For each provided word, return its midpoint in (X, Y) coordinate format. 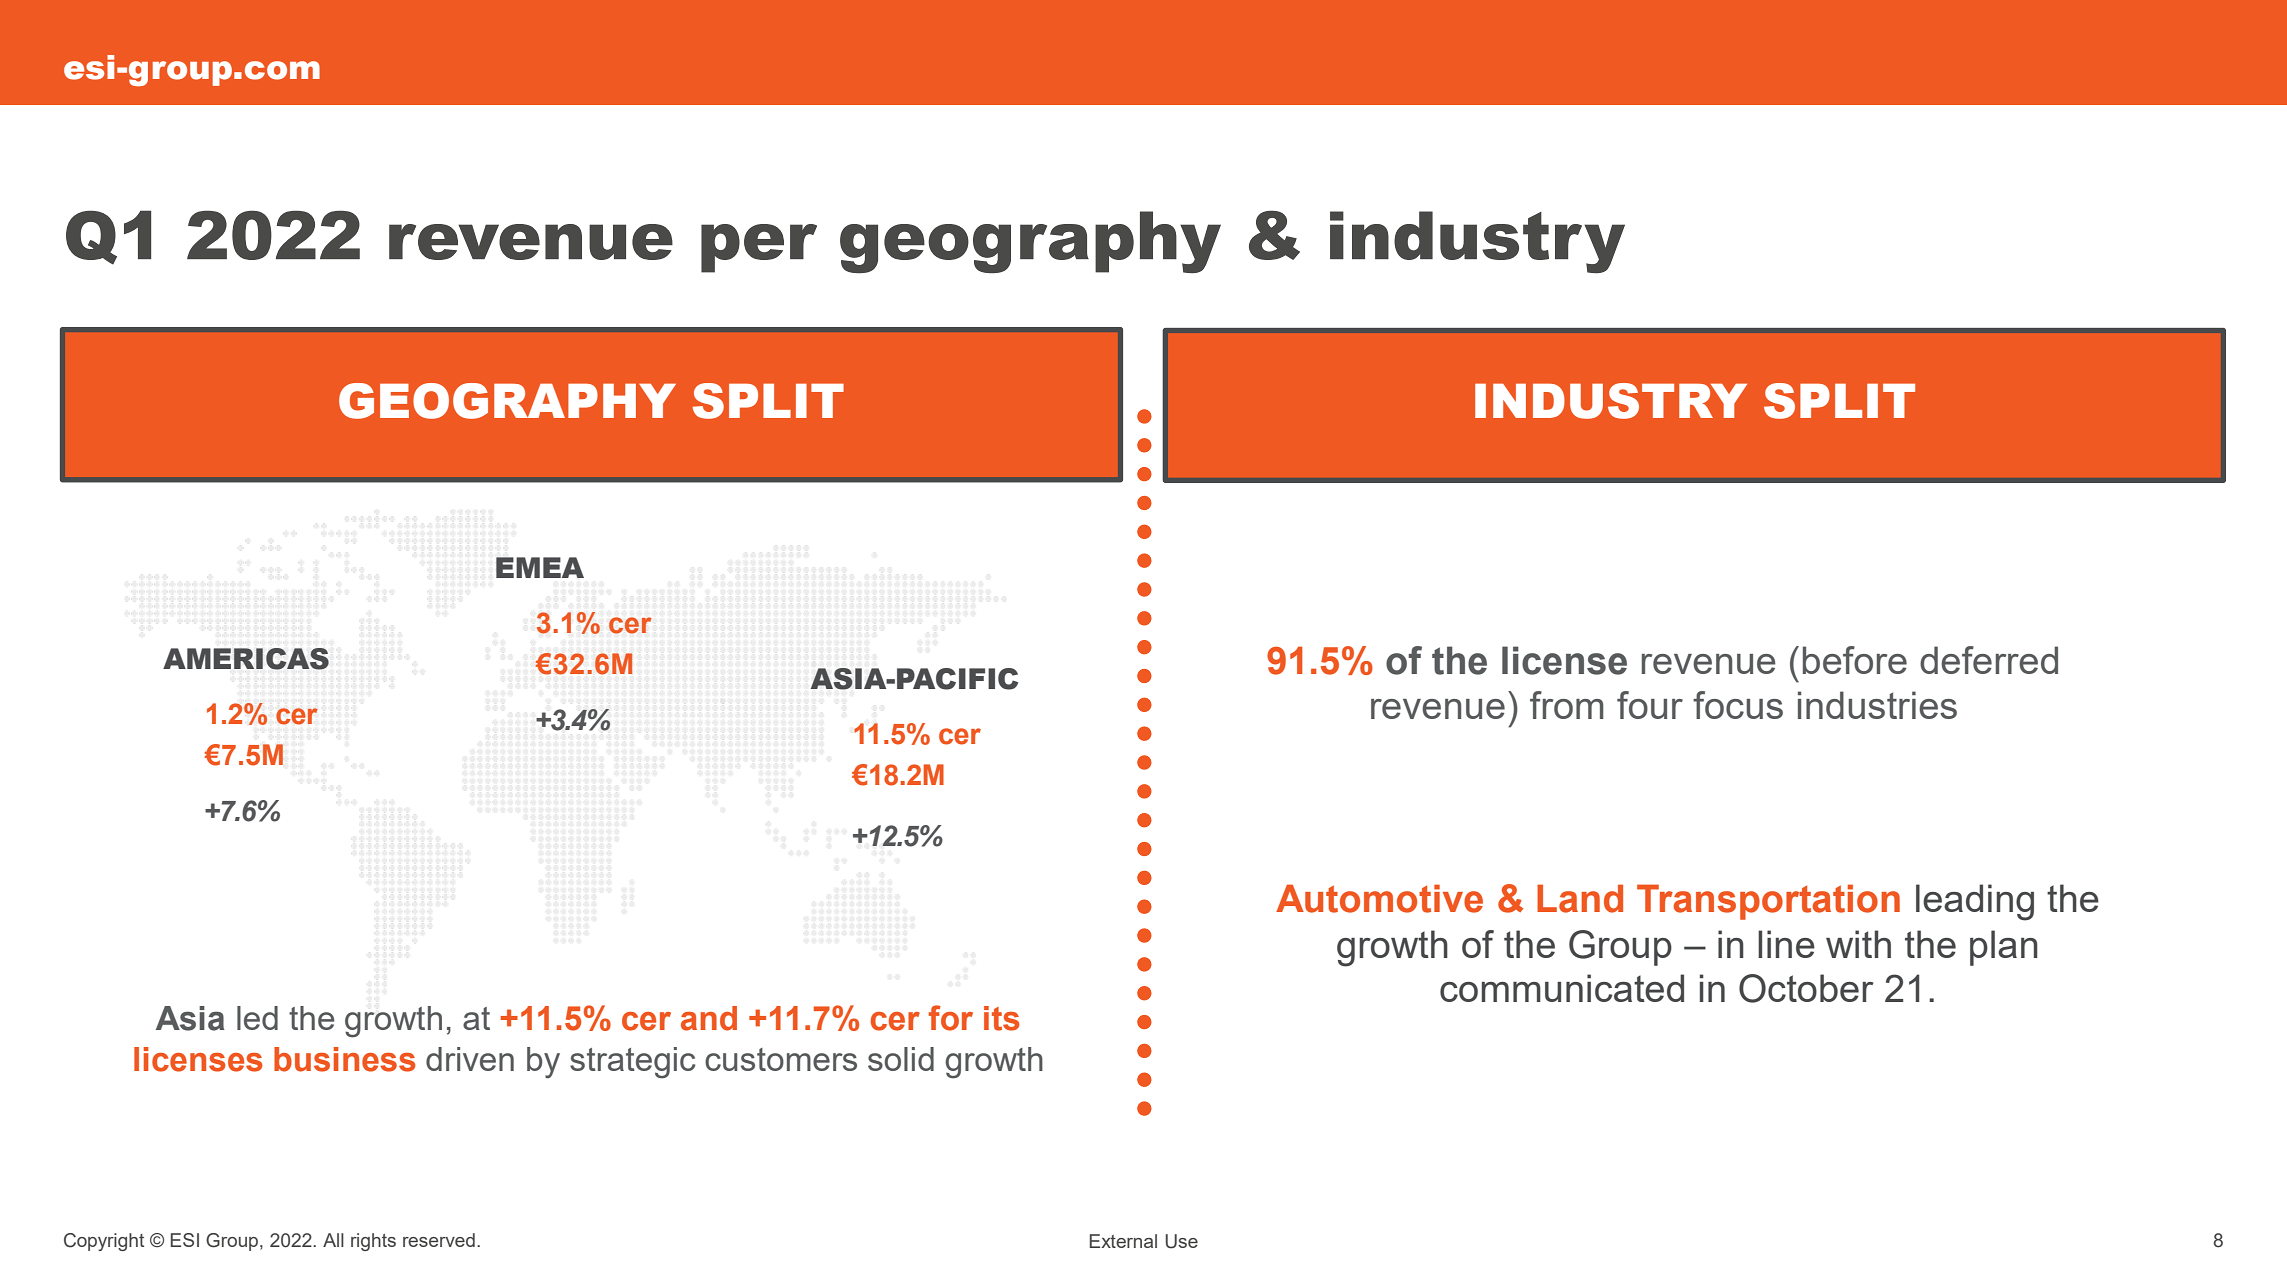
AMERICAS (246, 659)
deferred (1989, 660)
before (1855, 660)
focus (1738, 705)
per (759, 248)
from (1567, 705)
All (333, 1240)
